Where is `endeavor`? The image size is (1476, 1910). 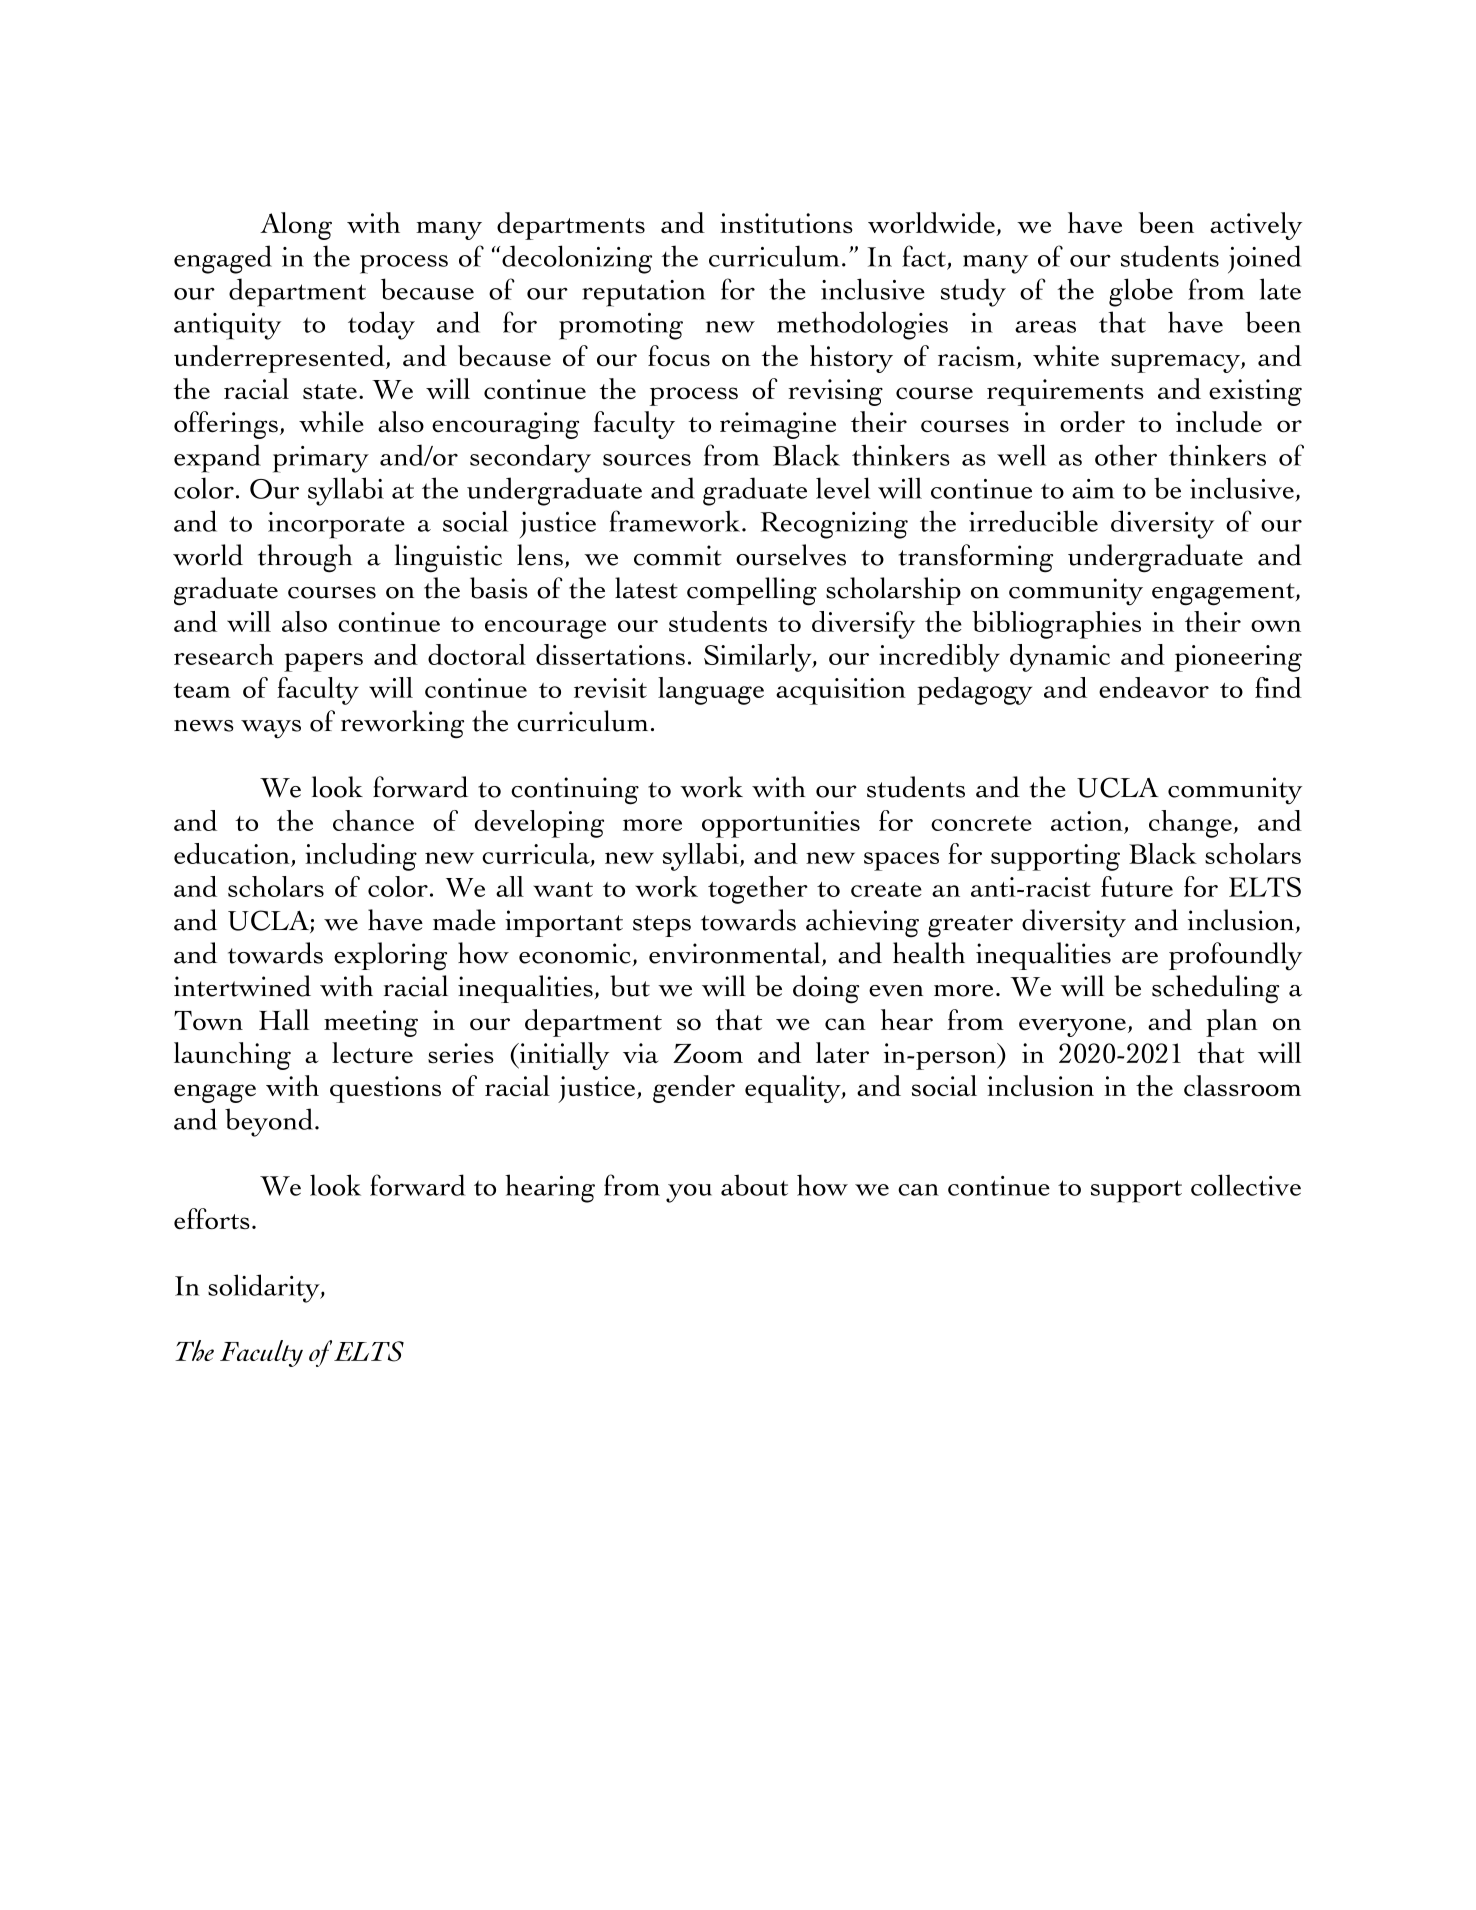 endeavor is located at coordinates (1154, 687).
